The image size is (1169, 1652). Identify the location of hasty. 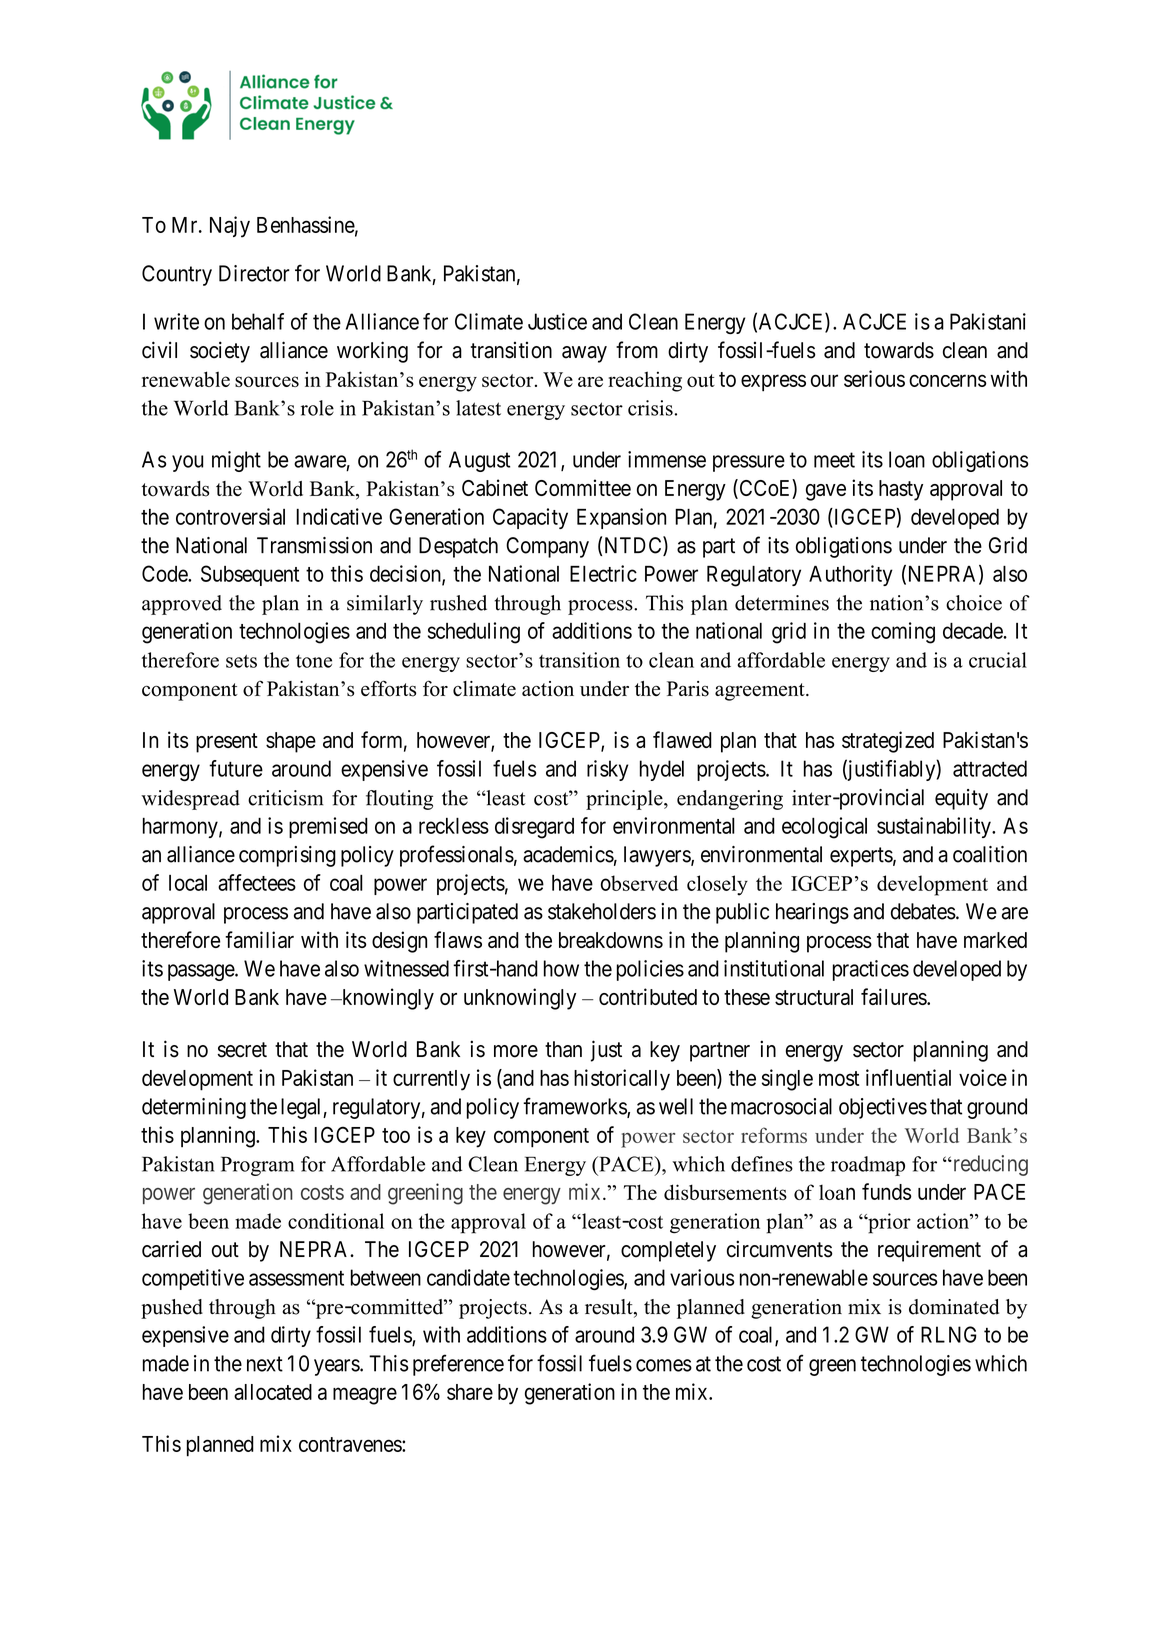
(901, 490).
